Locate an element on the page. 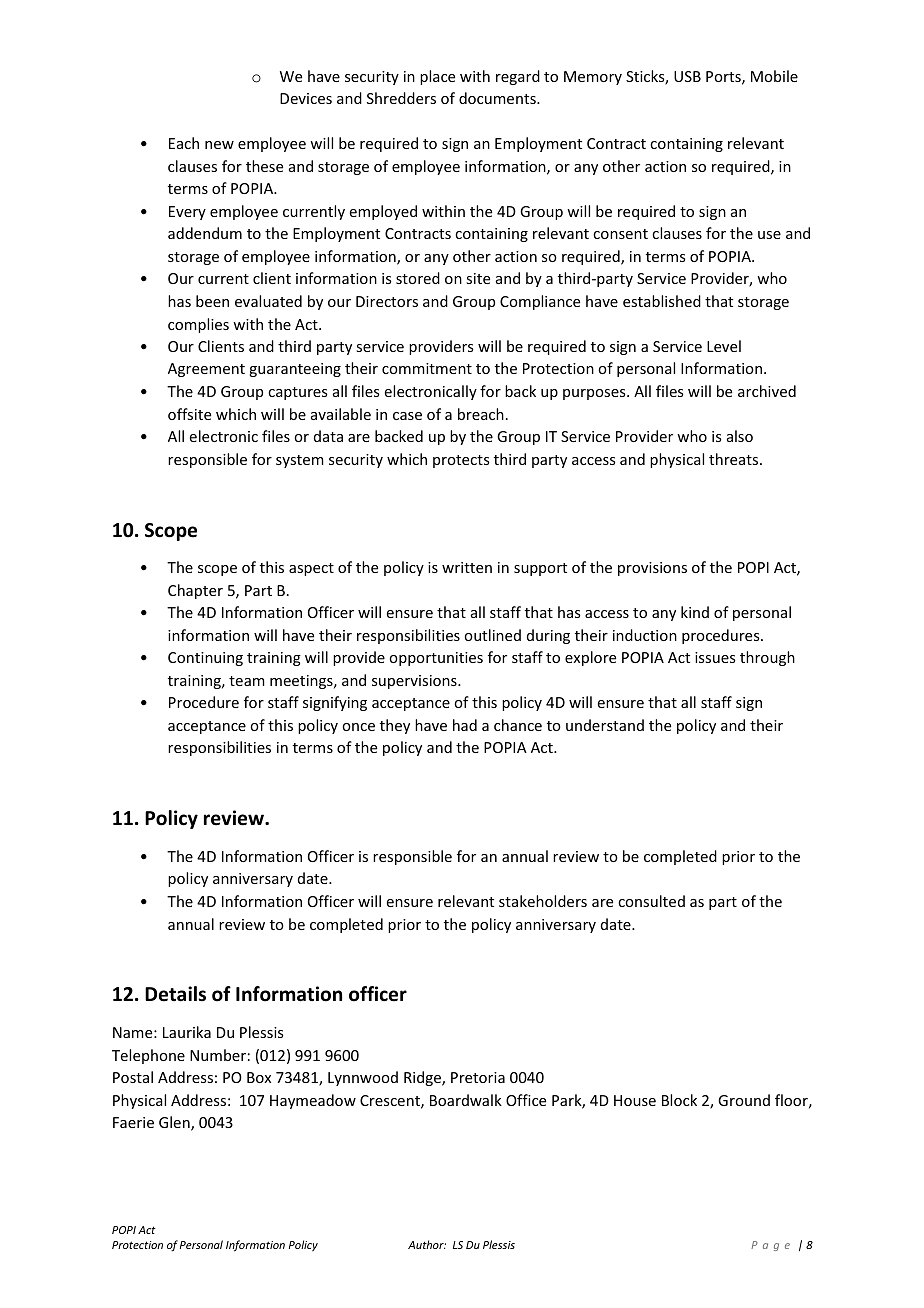  team is located at coordinates (247, 681).
